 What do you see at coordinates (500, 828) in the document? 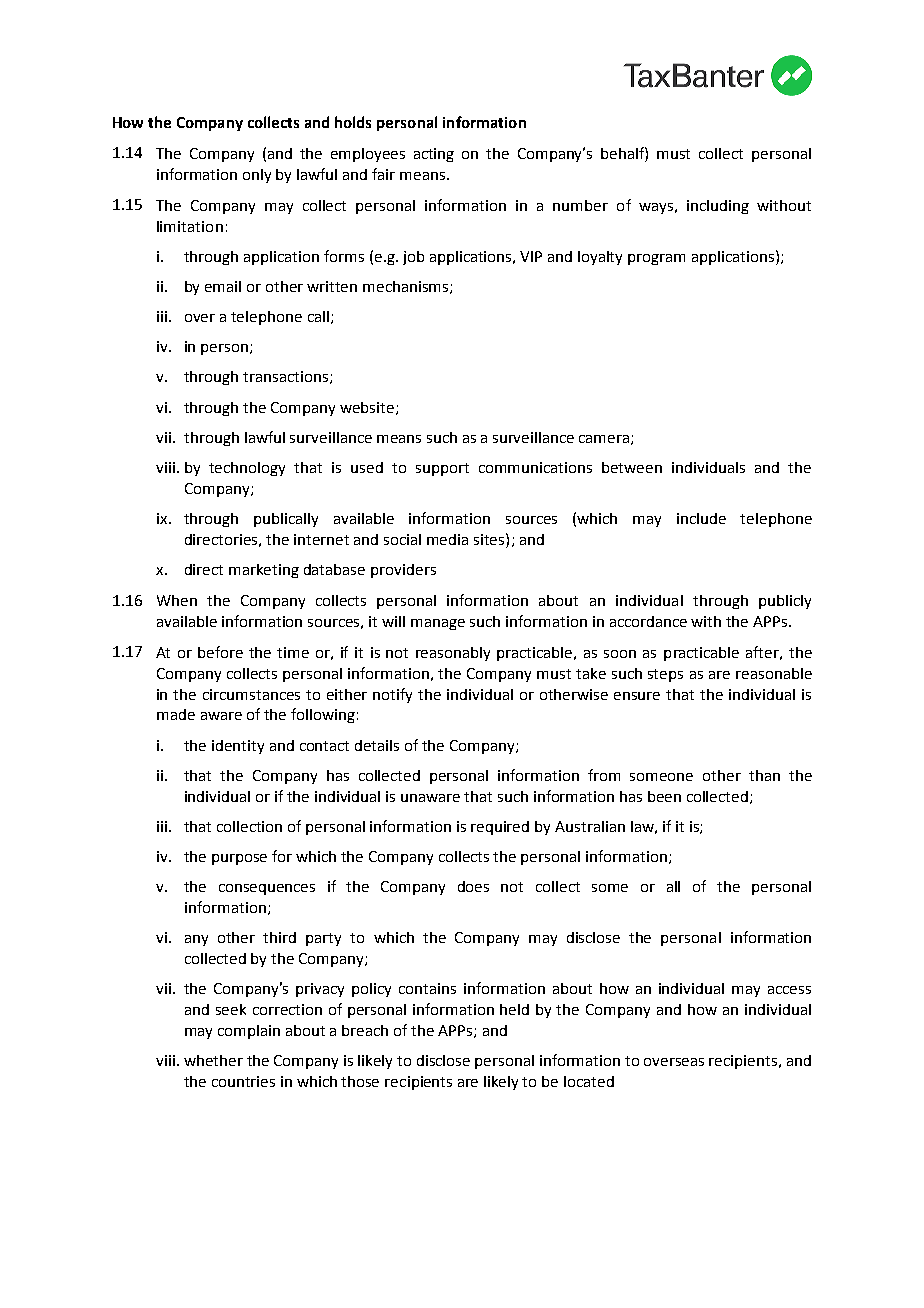
I see `required` at bounding box center [500, 828].
